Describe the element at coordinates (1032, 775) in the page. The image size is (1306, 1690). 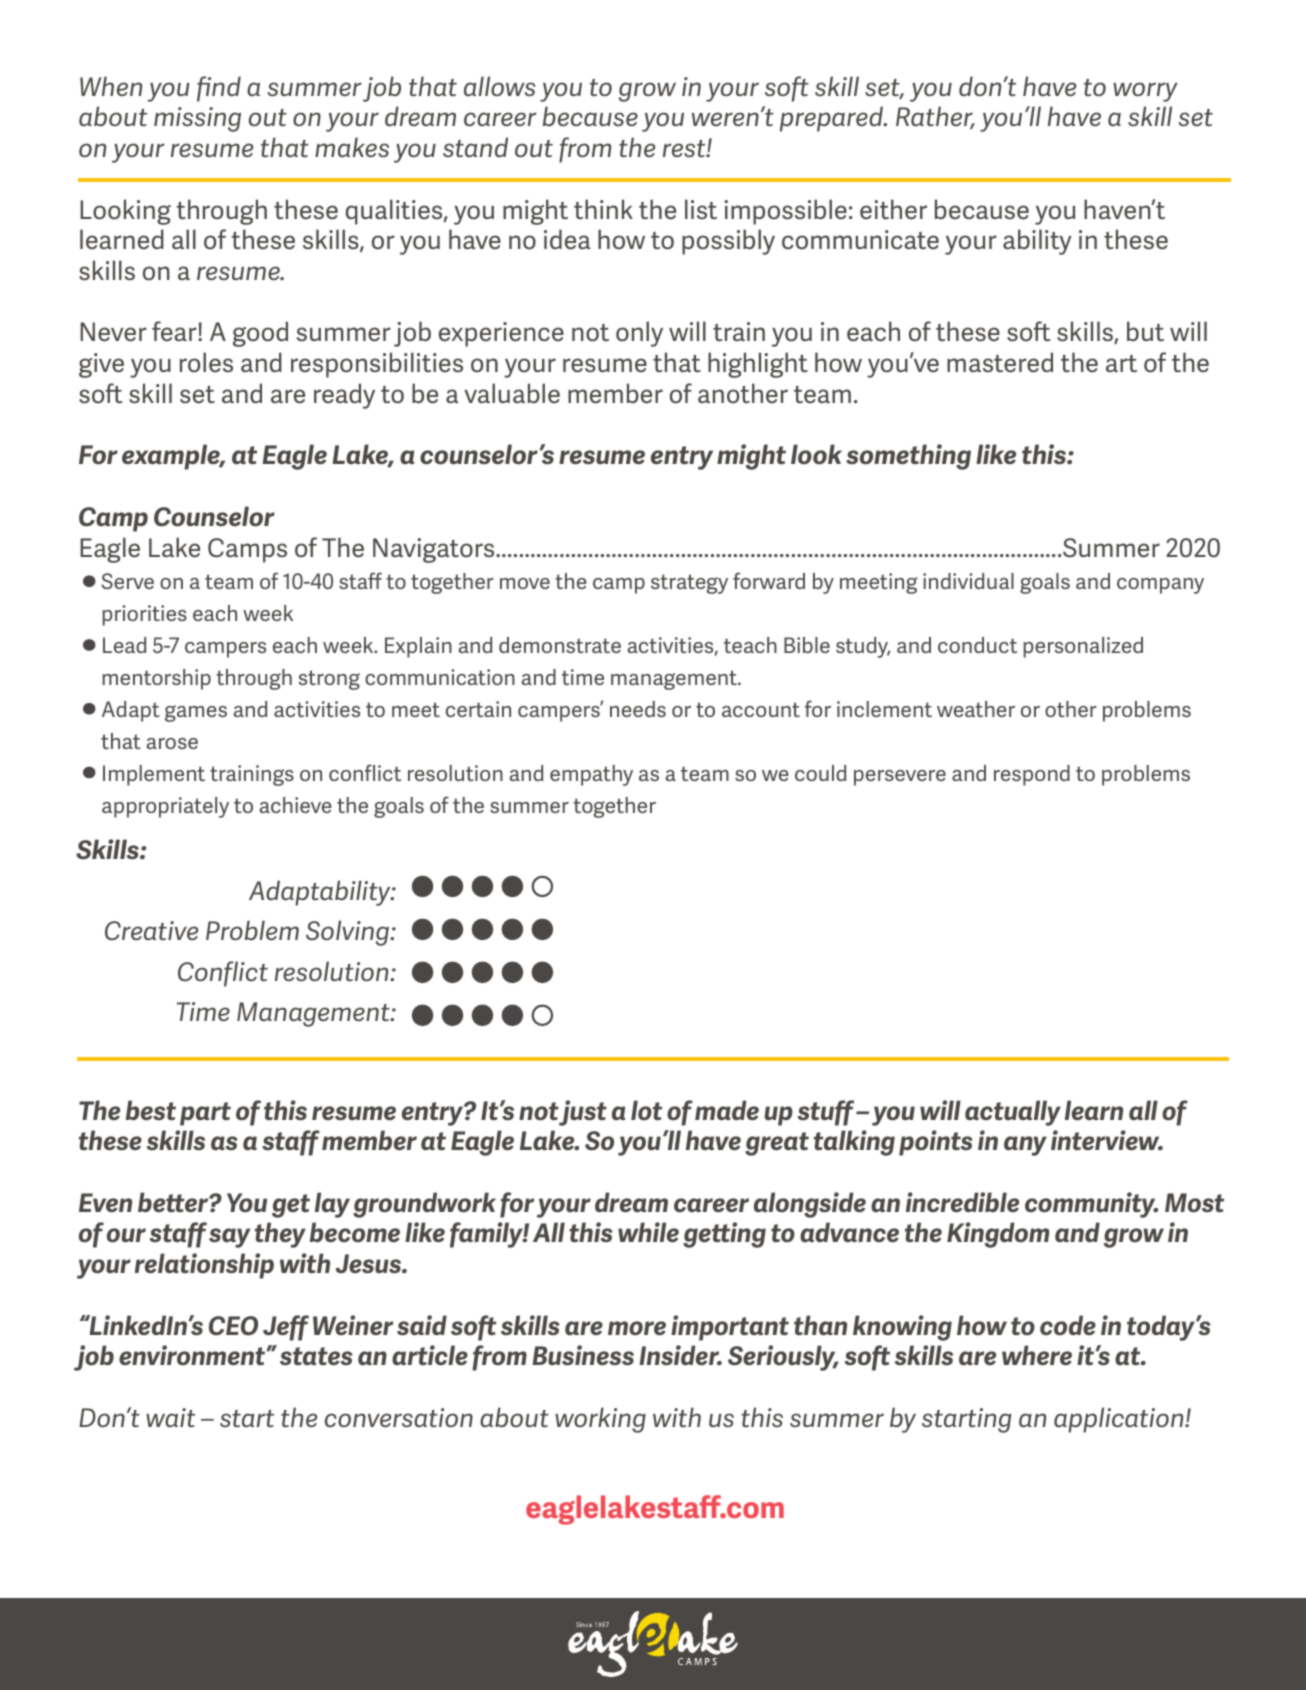
I see `respond` at that location.
